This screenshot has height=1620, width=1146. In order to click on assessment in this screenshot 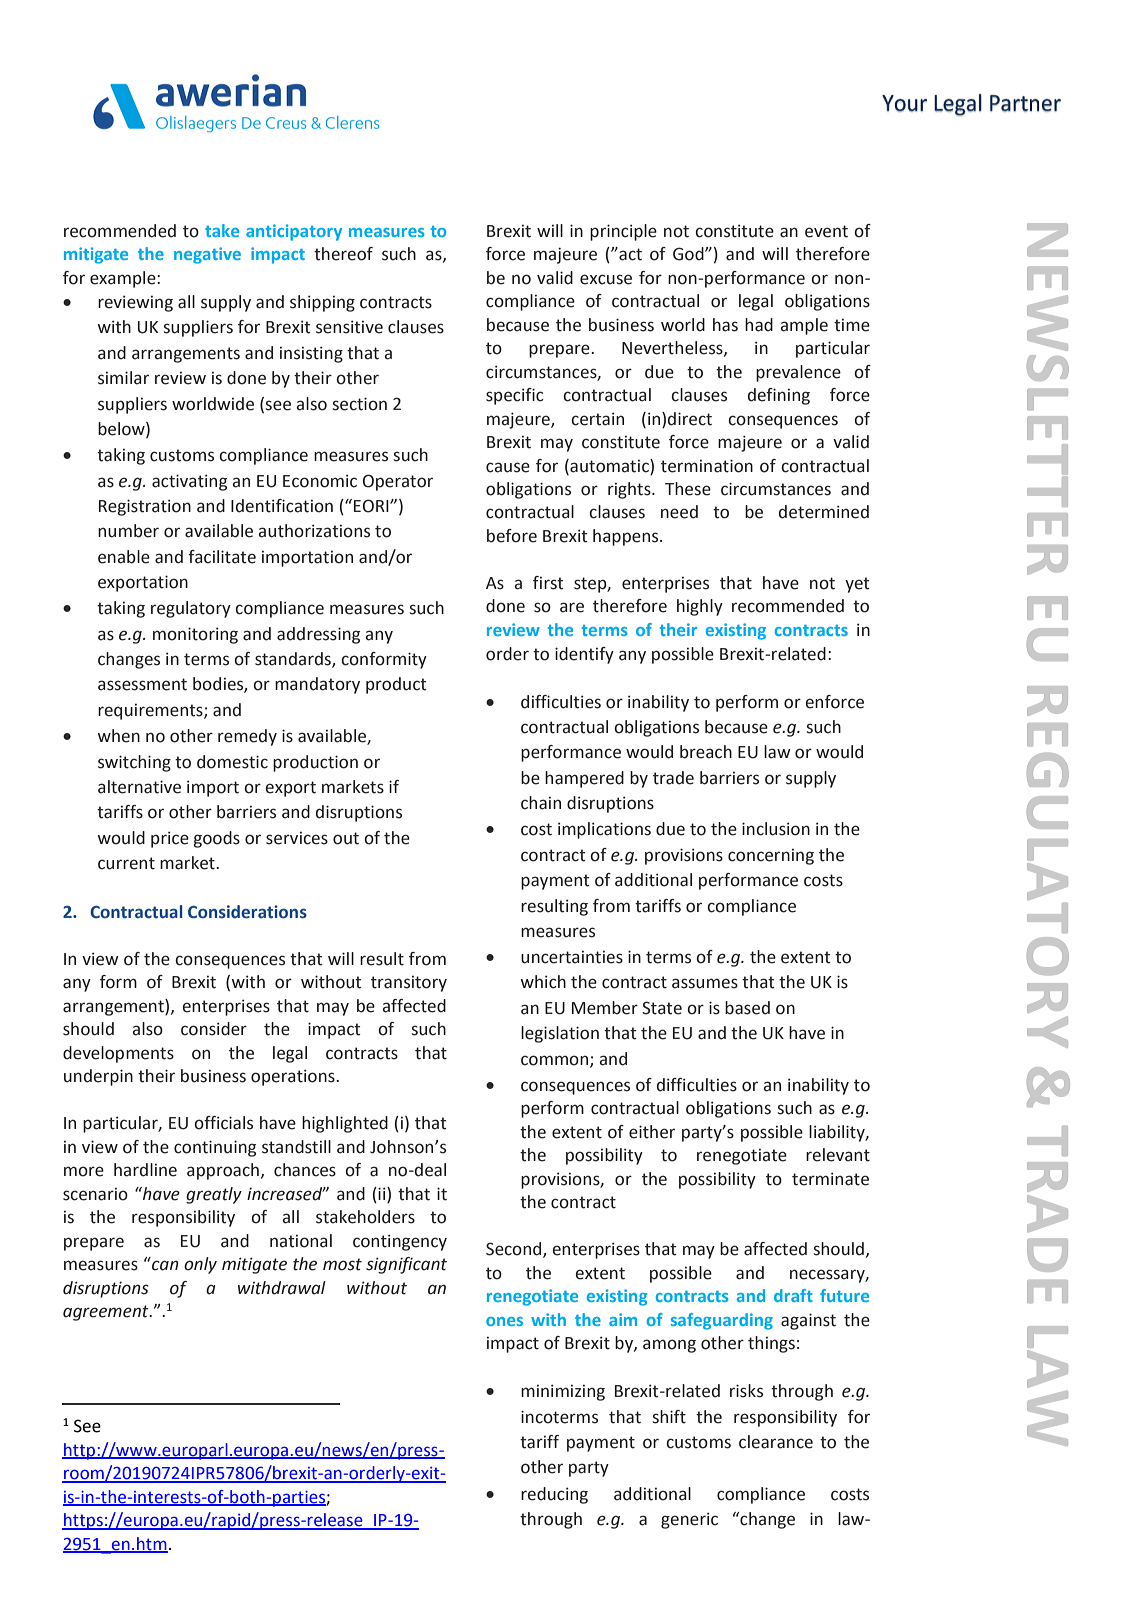, I will do `click(142, 684)`.
